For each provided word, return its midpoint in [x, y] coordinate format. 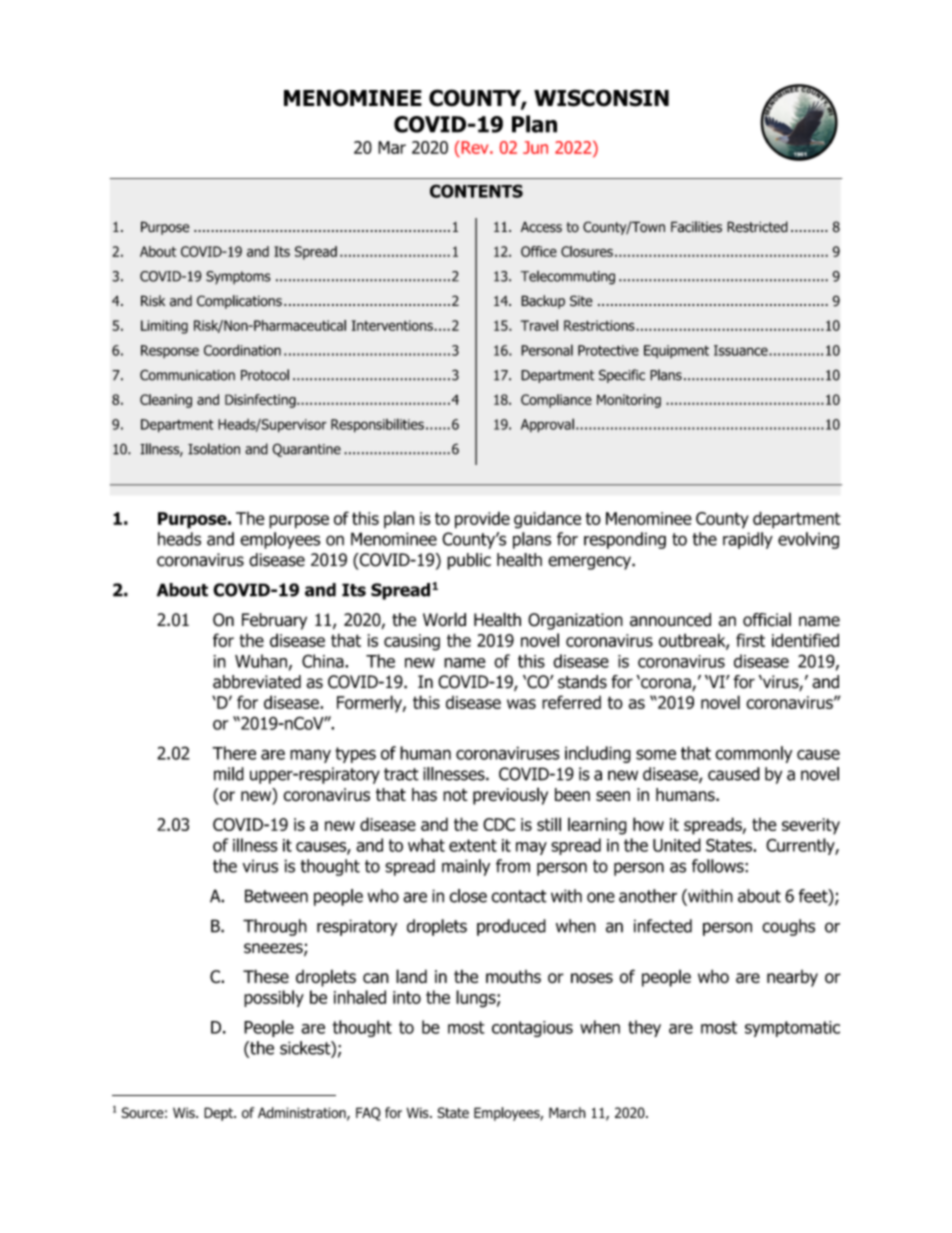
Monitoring [629, 401]
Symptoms [238, 277]
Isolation [214, 449]
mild [229, 774]
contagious [532, 1029]
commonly [753, 754]
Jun [535, 147]
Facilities [696, 227]
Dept [219, 1114]
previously [510, 796]
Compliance [556, 401]
